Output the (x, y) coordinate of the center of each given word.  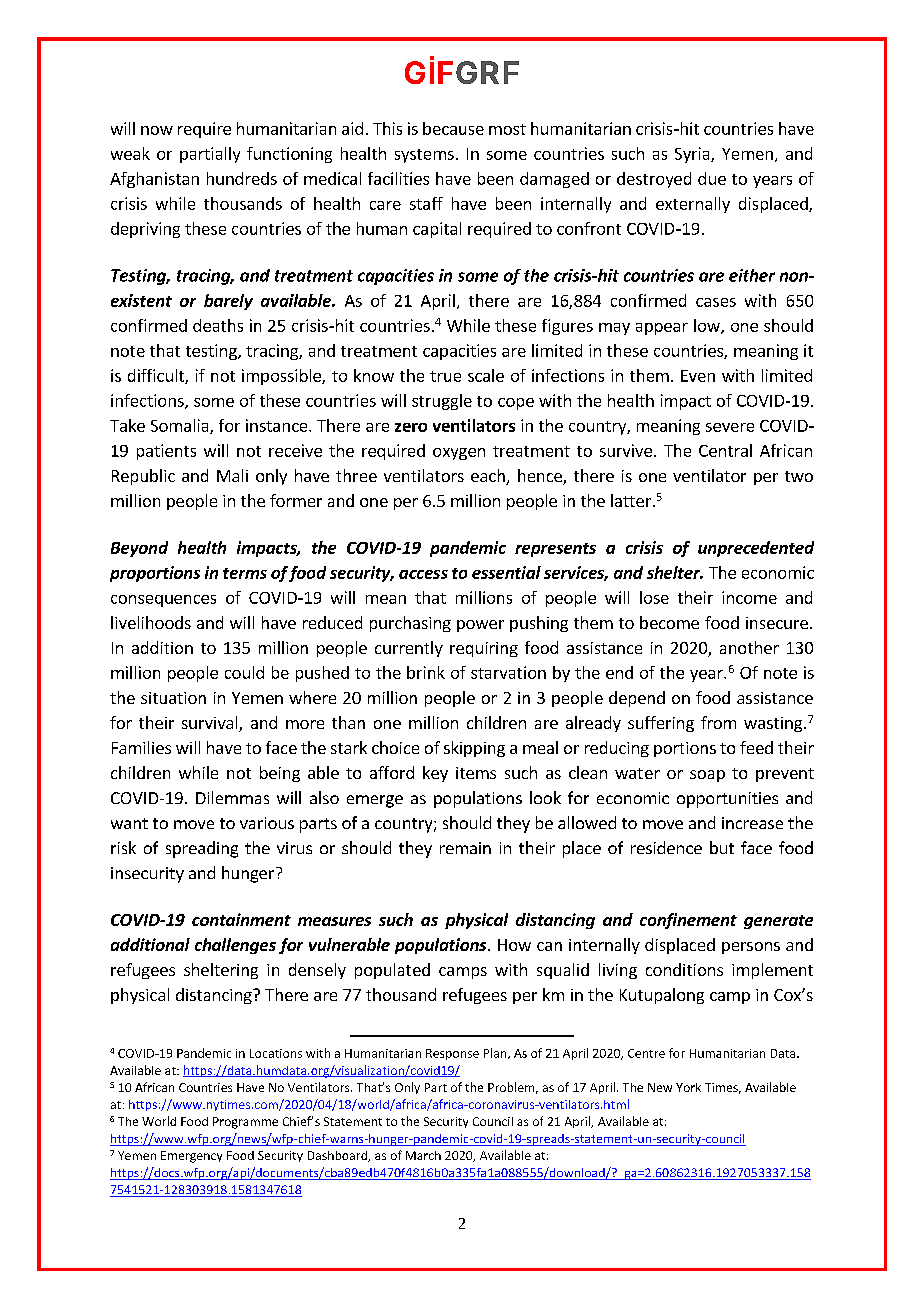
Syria (693, 155)
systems (424, 156)
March (423, 1155)
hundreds (242, 178)
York (688, 1087)
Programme (245, 1123)
